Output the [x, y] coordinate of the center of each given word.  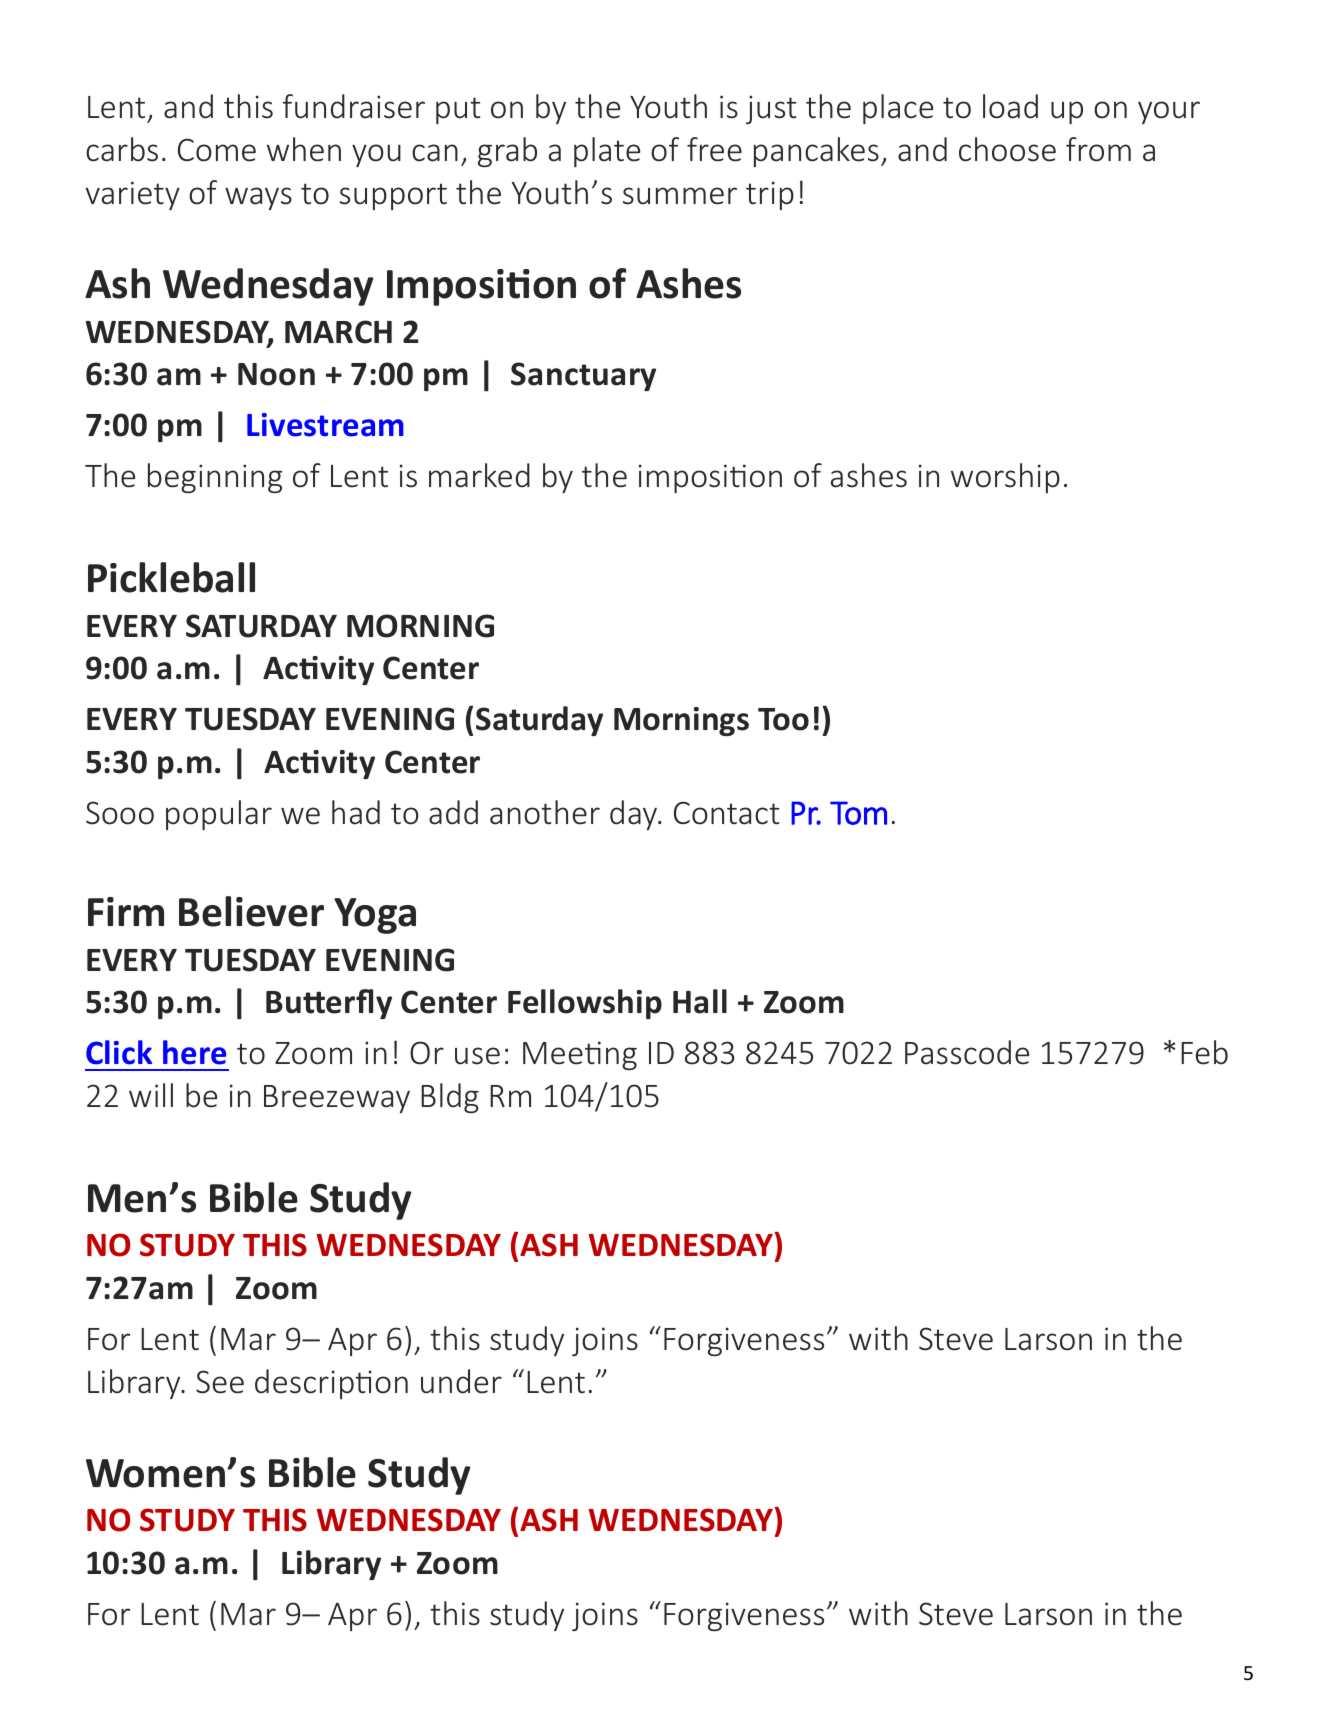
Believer [251, 911]
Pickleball [171, 577]
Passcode [967, 1052]
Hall [700, 1001]
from [1098, 149]
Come [217, 150]
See [220, 1382]
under [461, 1381]
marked [479, 475]
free [714, 149]
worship [1005, 478]
